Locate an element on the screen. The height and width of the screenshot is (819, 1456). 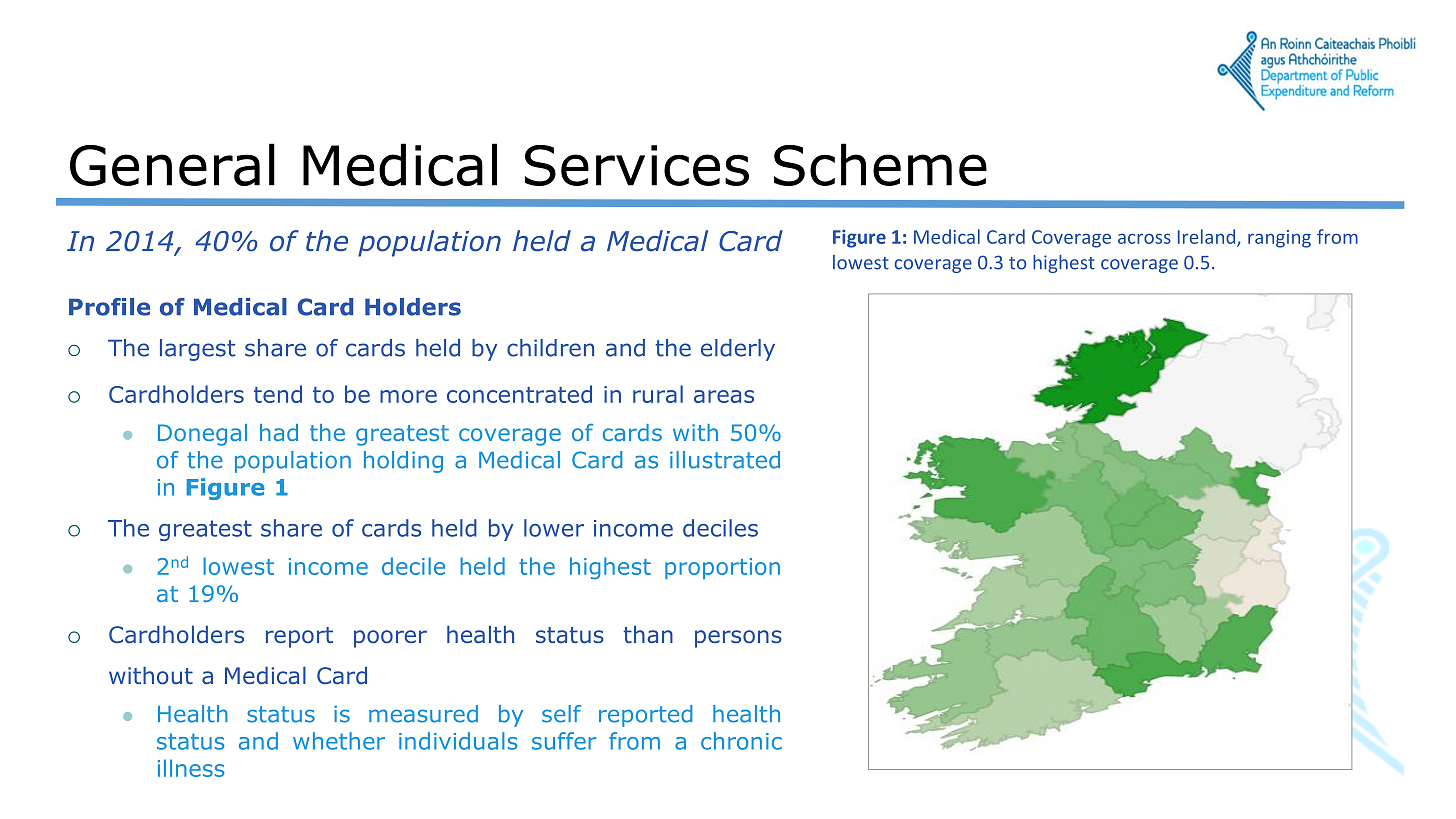
illness is located at coordinates (191, 768).
